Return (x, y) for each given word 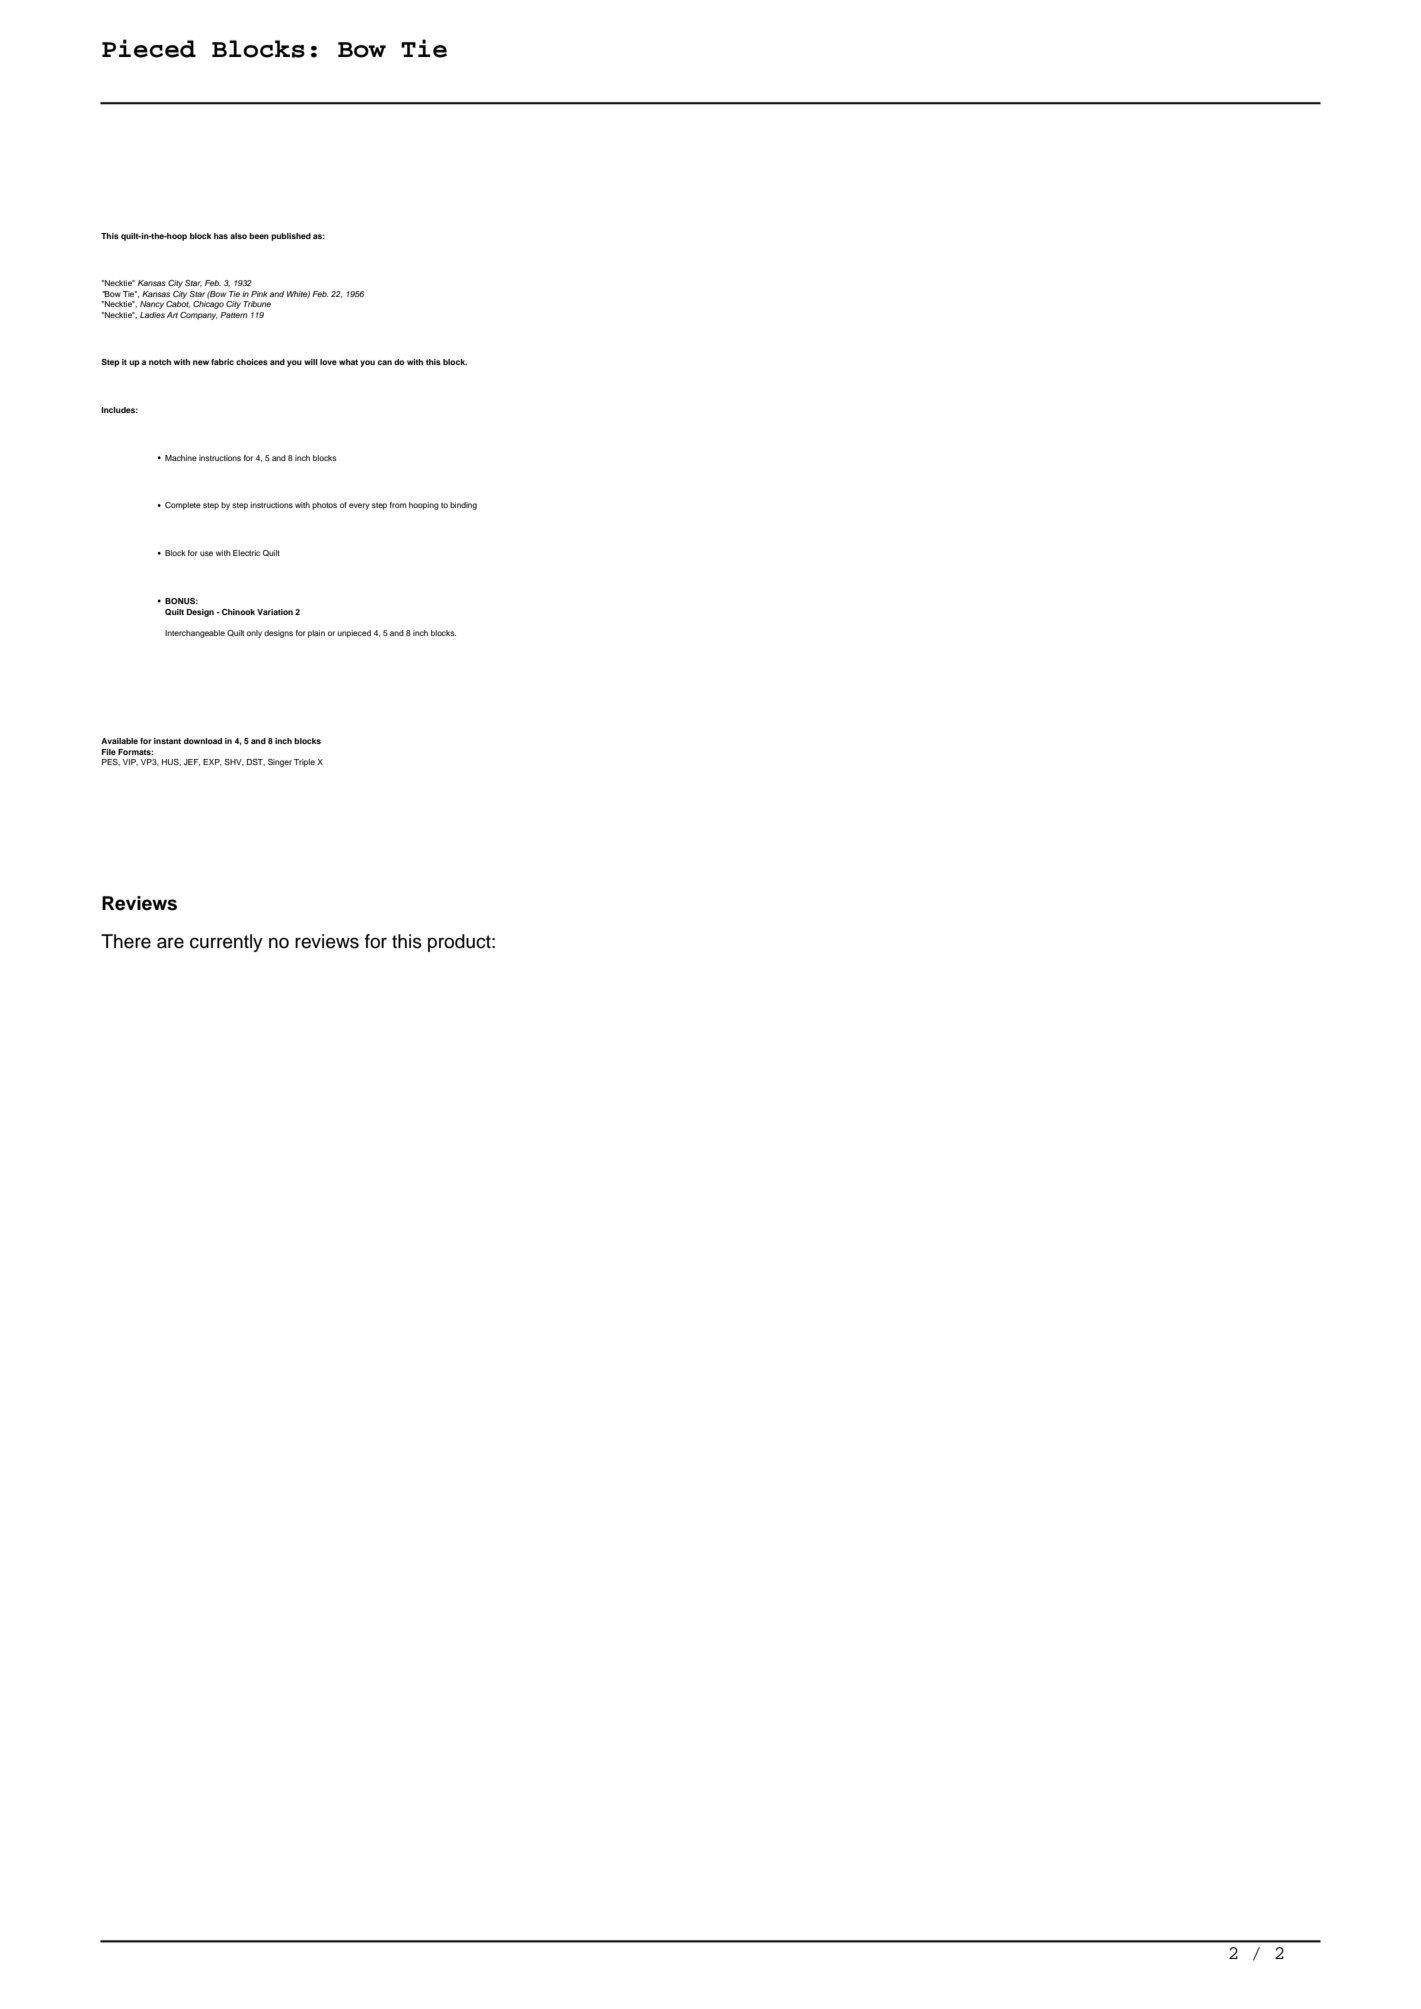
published (291, 237)
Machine (181, 458)
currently (226, 943)
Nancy (152, 305)
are (170, 943)
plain (316, 634)
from (398, 505)
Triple (304, 763)
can (385, 362)
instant (167, 741)
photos (324, 506)
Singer (280, 763)
